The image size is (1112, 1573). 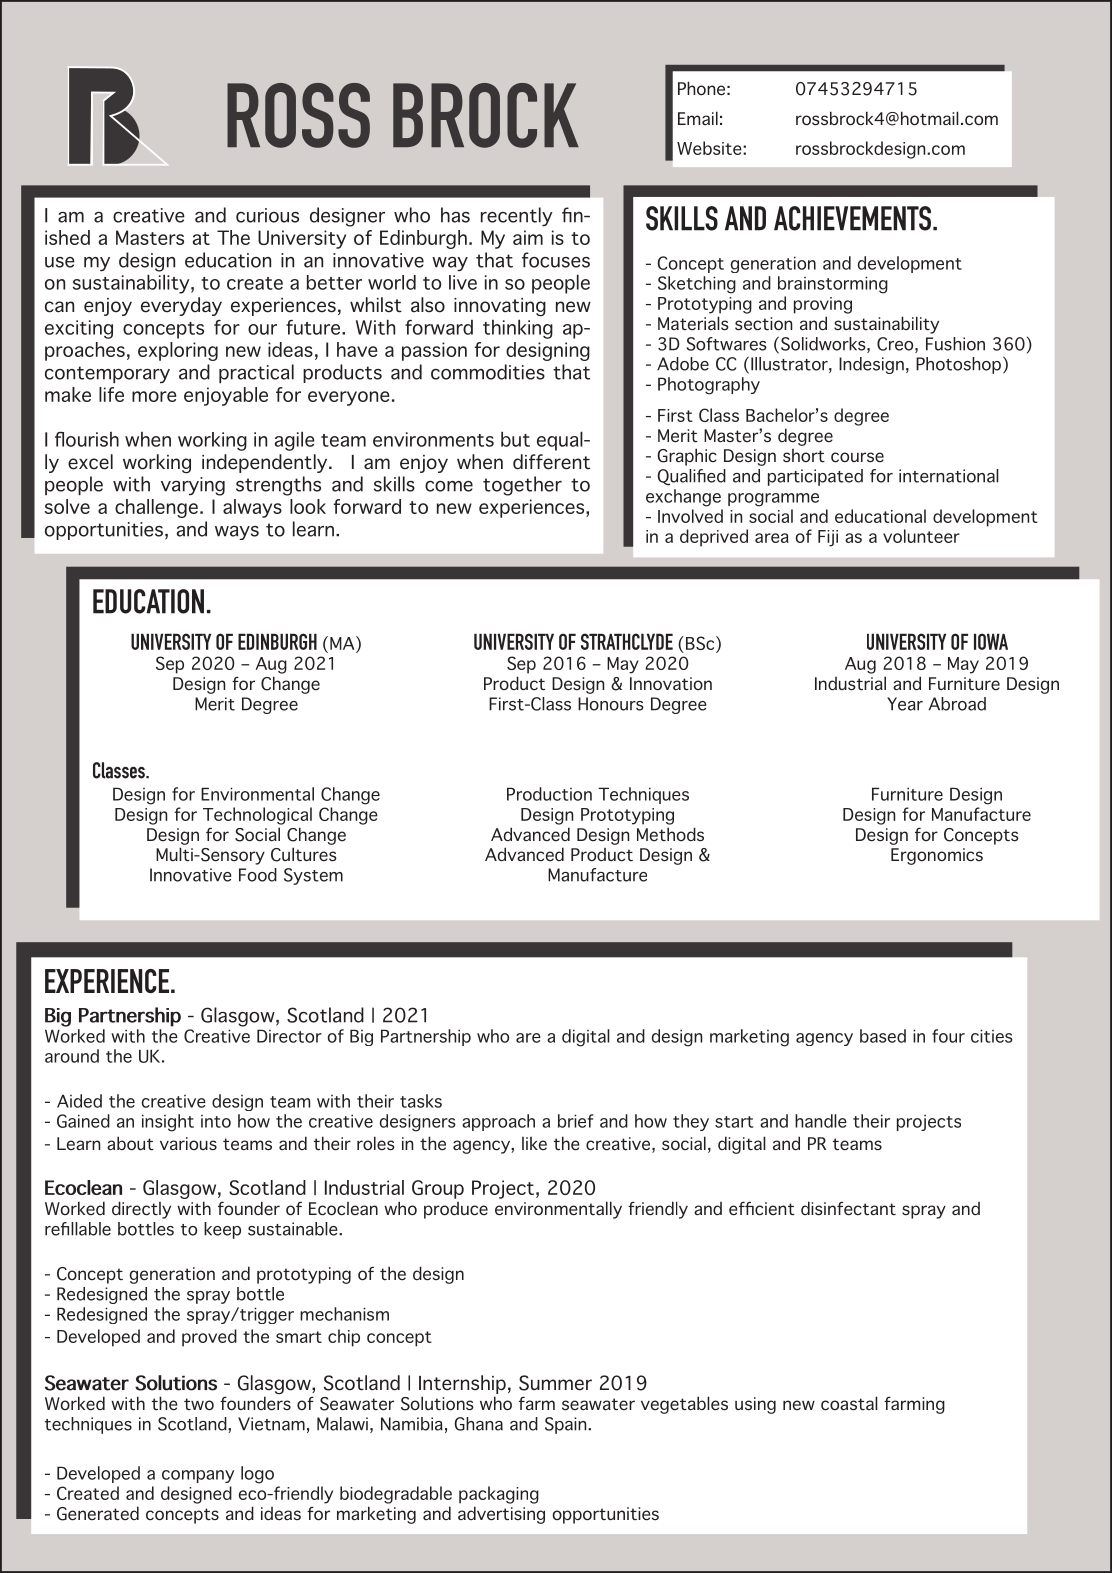 What do you see at coordinates (499, 1495) in the page?
I see `packaging` at bounding box center [499, 1495].
